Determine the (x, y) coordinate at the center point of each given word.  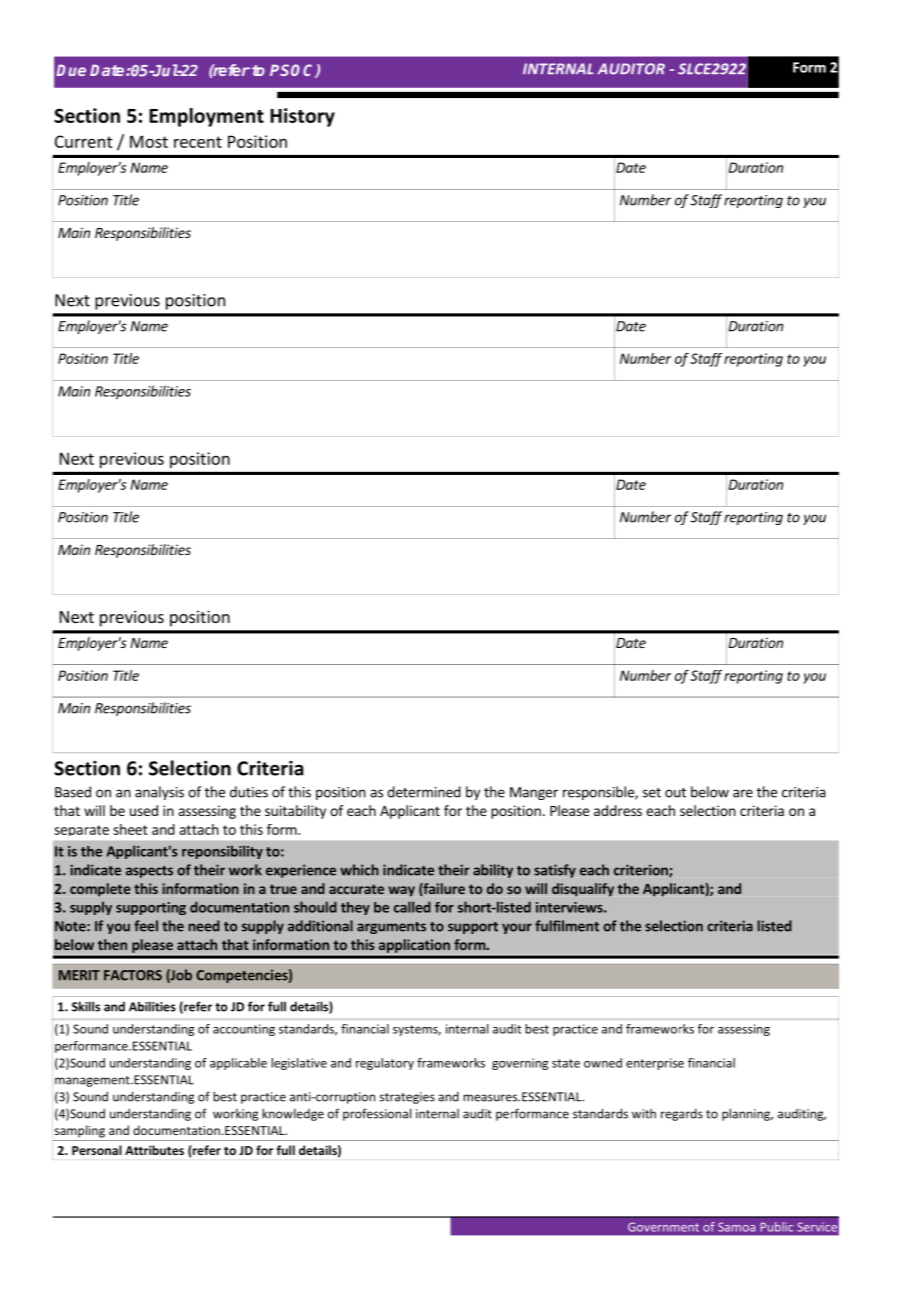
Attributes (154, 1150)
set (652, 793)
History (302, 117)
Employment (206, 117)
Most (149, 141)
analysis (159, 793)
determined (424, 792)
